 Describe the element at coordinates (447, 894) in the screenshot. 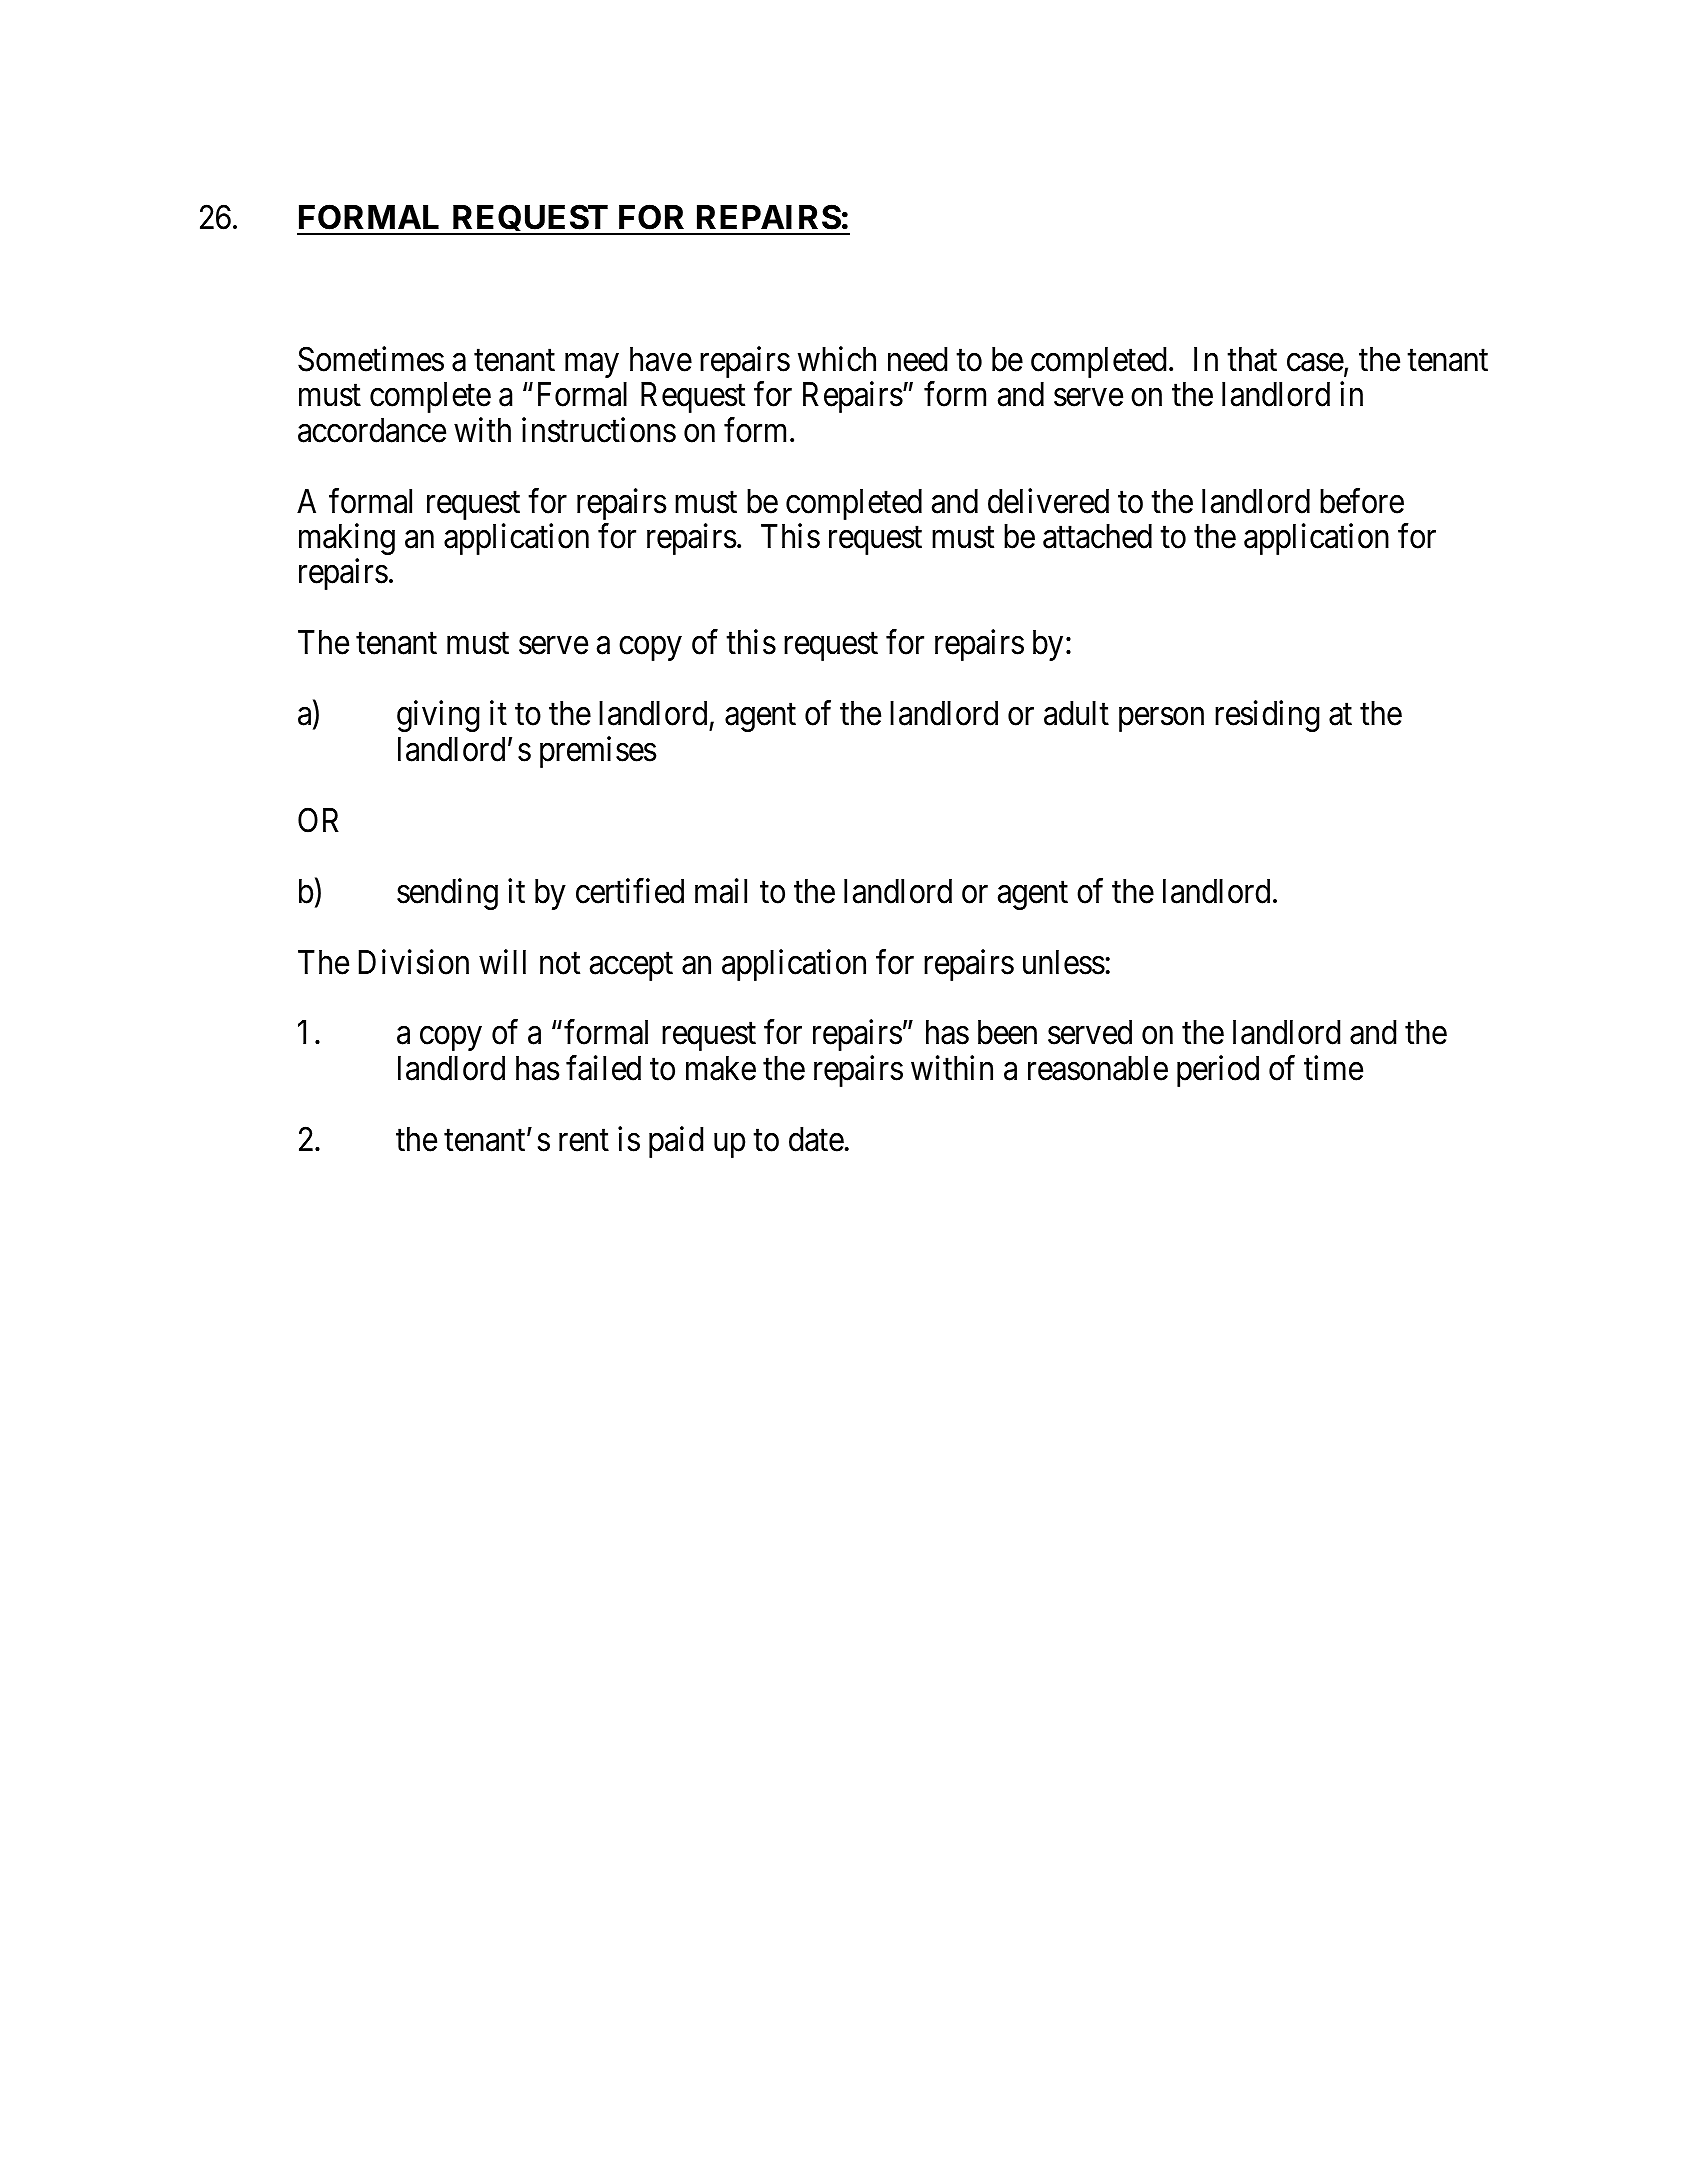

I see `sending` at that location.
